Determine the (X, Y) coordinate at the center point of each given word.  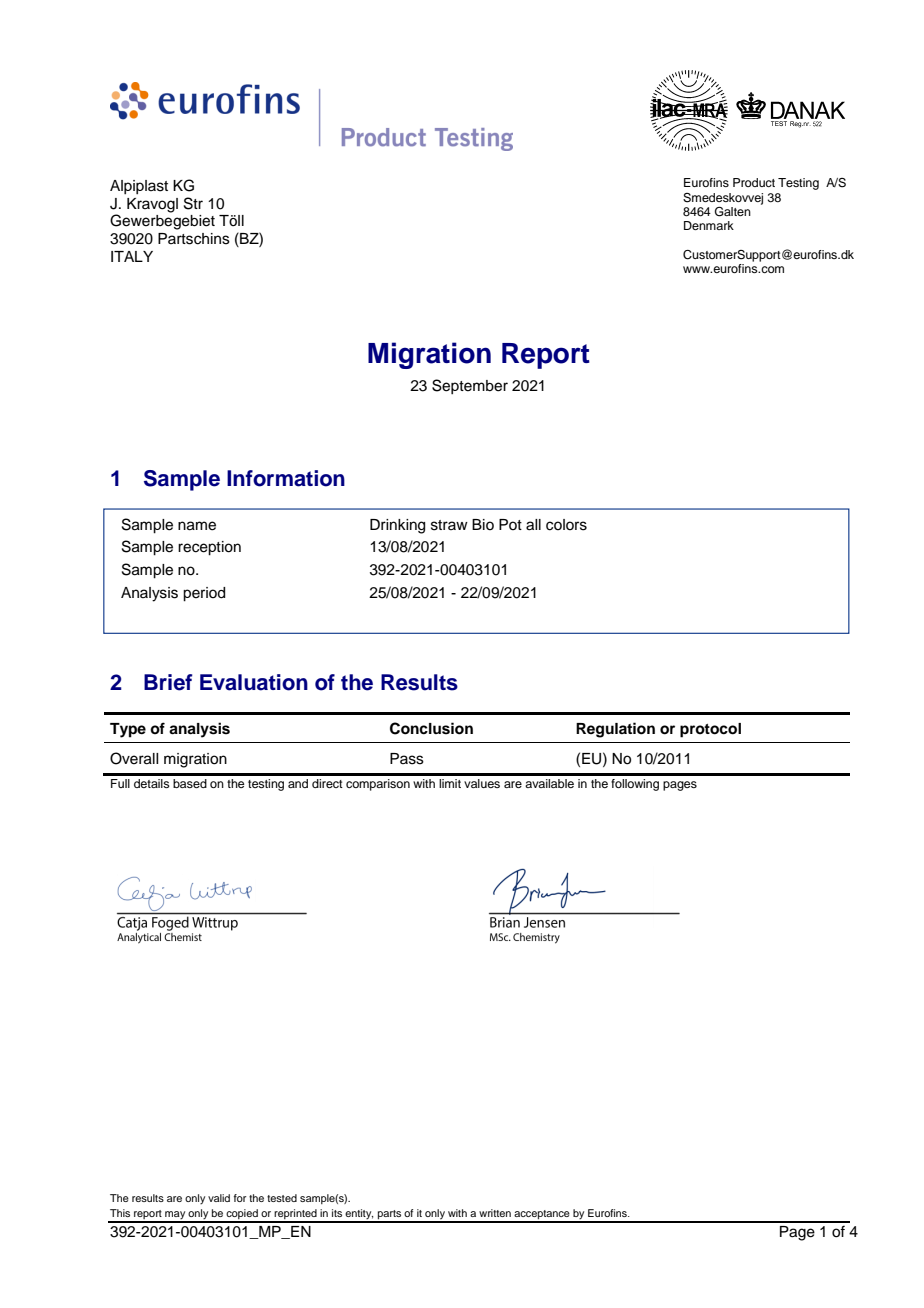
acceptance (542, 1216)
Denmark (709, 225)
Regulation (615, 730)
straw (449, 525)
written (495, 1213)
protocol (710, 730)
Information (286, 478)
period (204, 594)
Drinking (397, 526)
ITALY (132, 256)
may (175, 1216)
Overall (134, 758)
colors (566, 525)
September (470, 386)
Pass (407, 759)
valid (219, 1198)
